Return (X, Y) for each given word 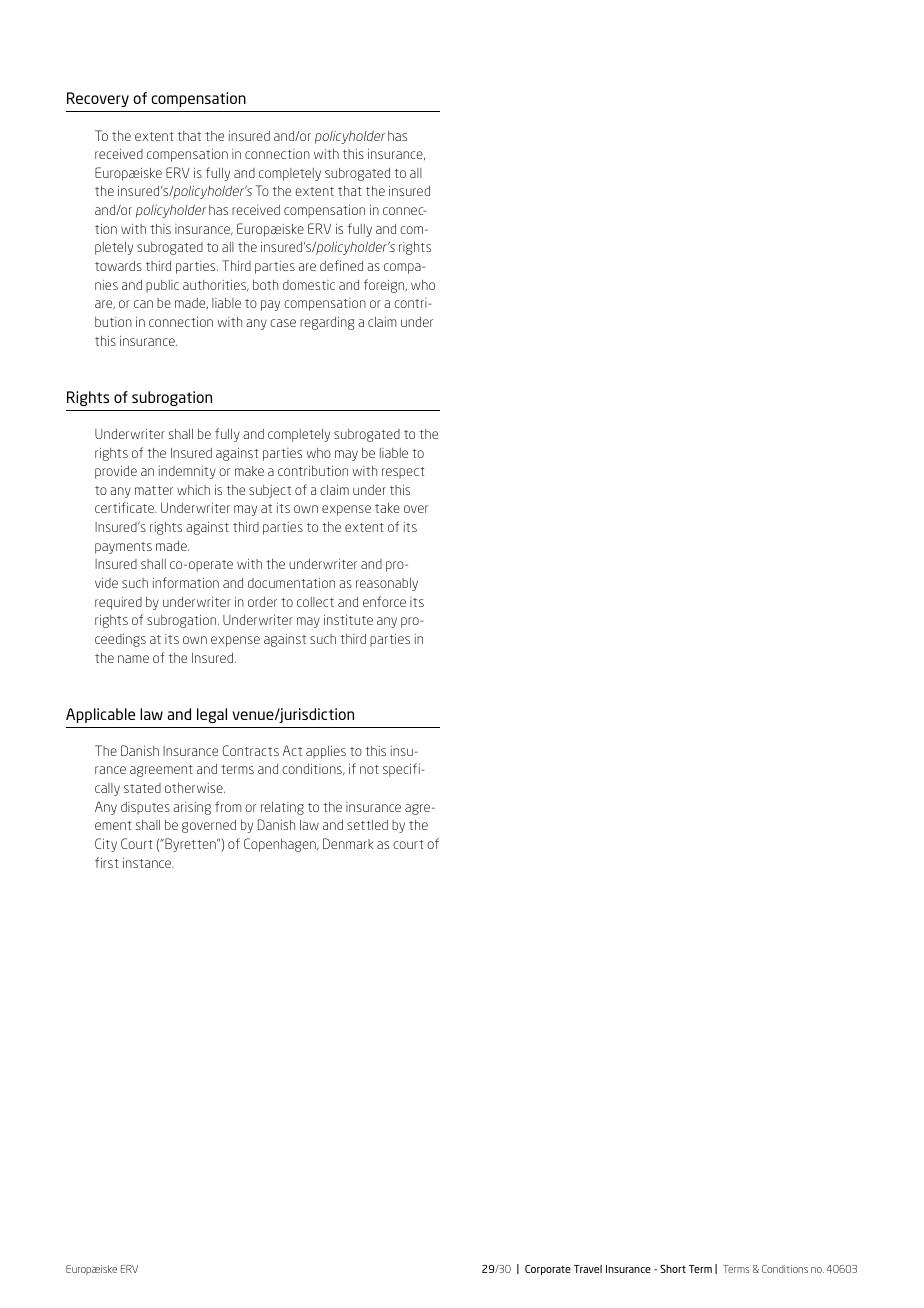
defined (341, 265)
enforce (384, 601)
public (162, 286)
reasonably (387, 584)
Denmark (348, 843)
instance (148, 862)
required (118, 603)
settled (367, 825)
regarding (327, 323)
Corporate (548, 1270)
